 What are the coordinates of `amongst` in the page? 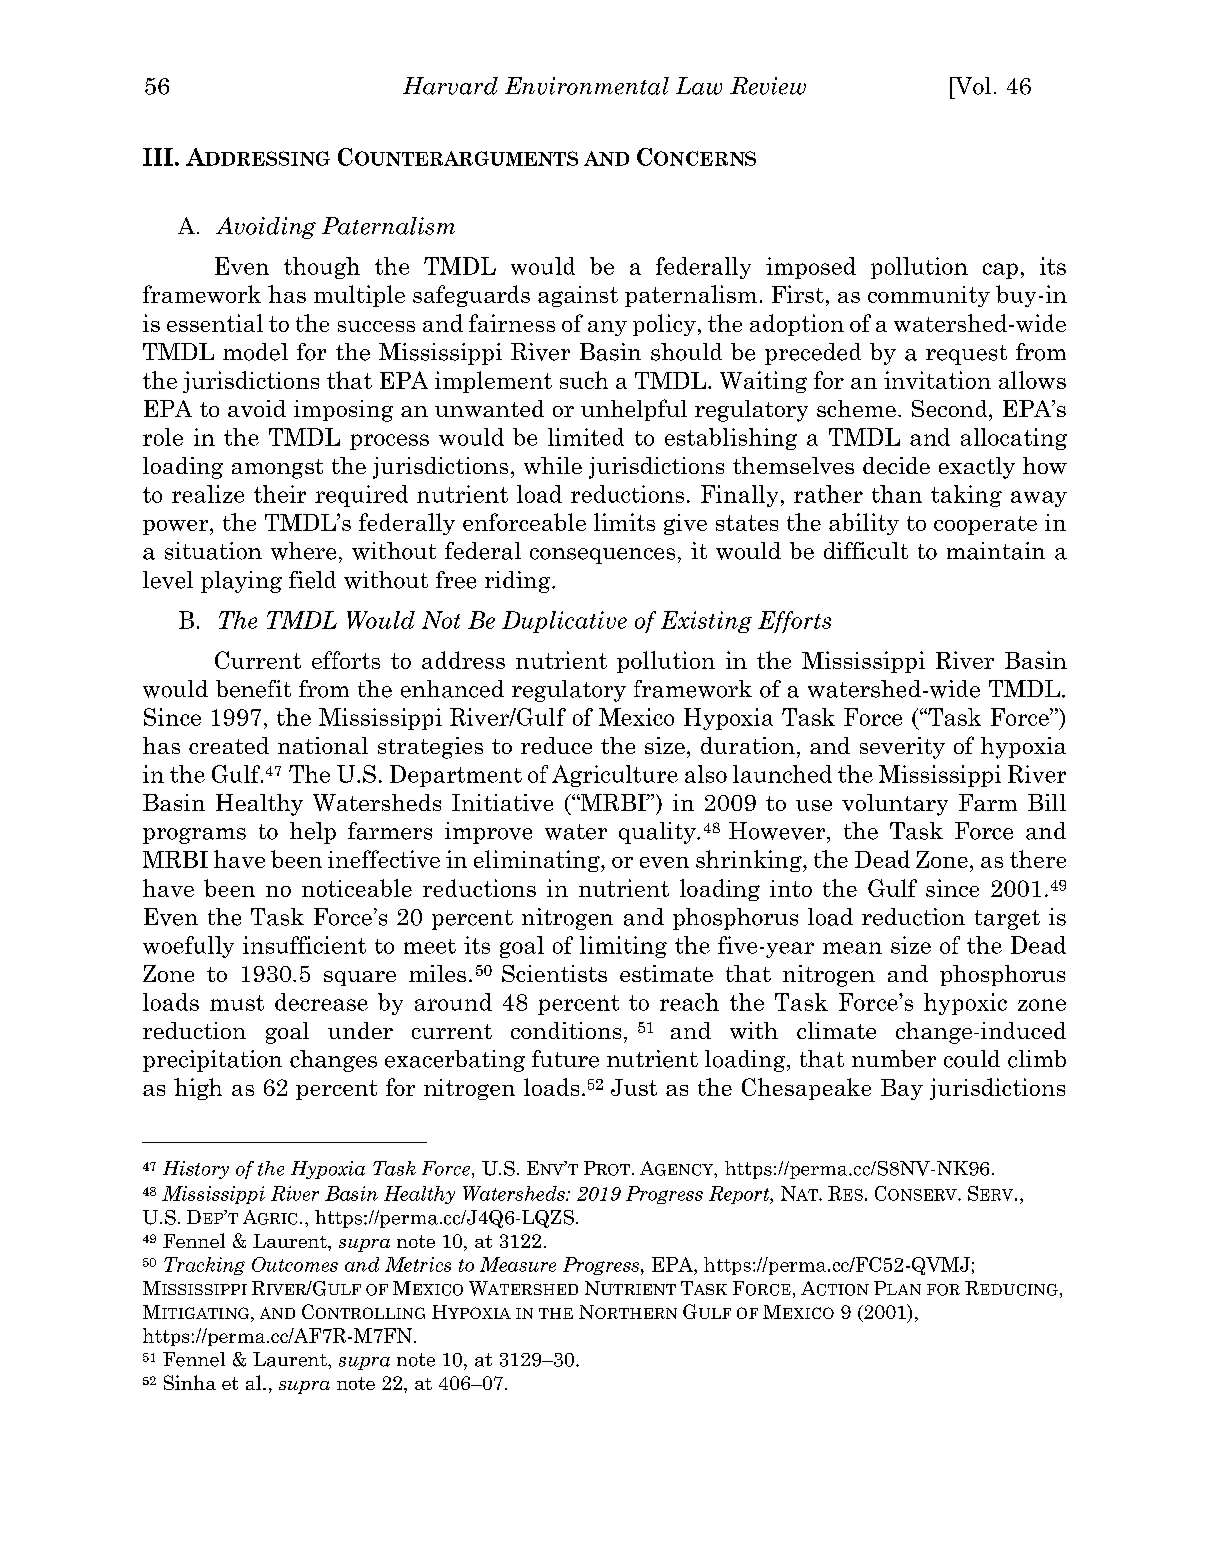 It's located at (277, 469).
